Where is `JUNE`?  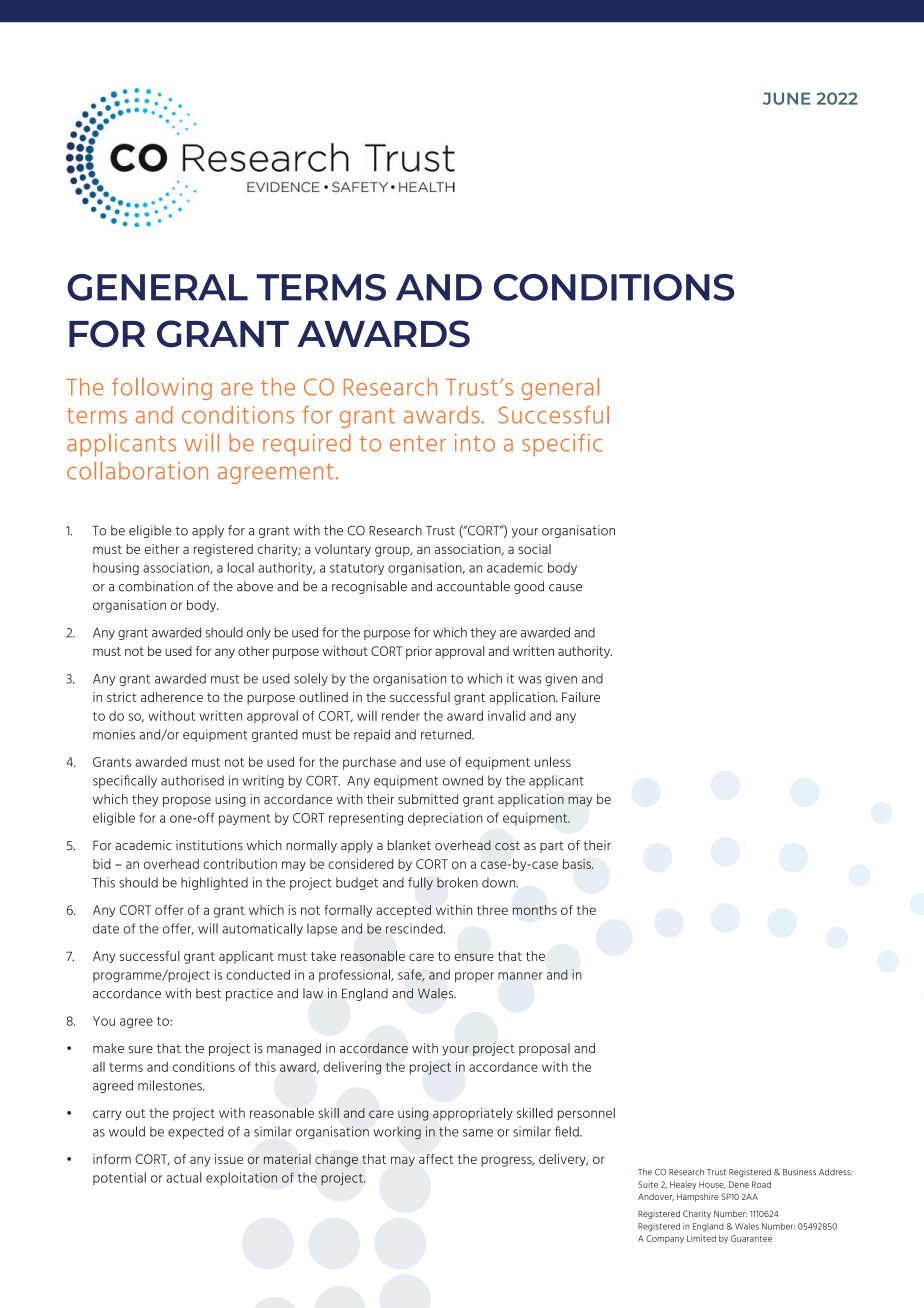 JUNE is located at coordinates (787, 98).
